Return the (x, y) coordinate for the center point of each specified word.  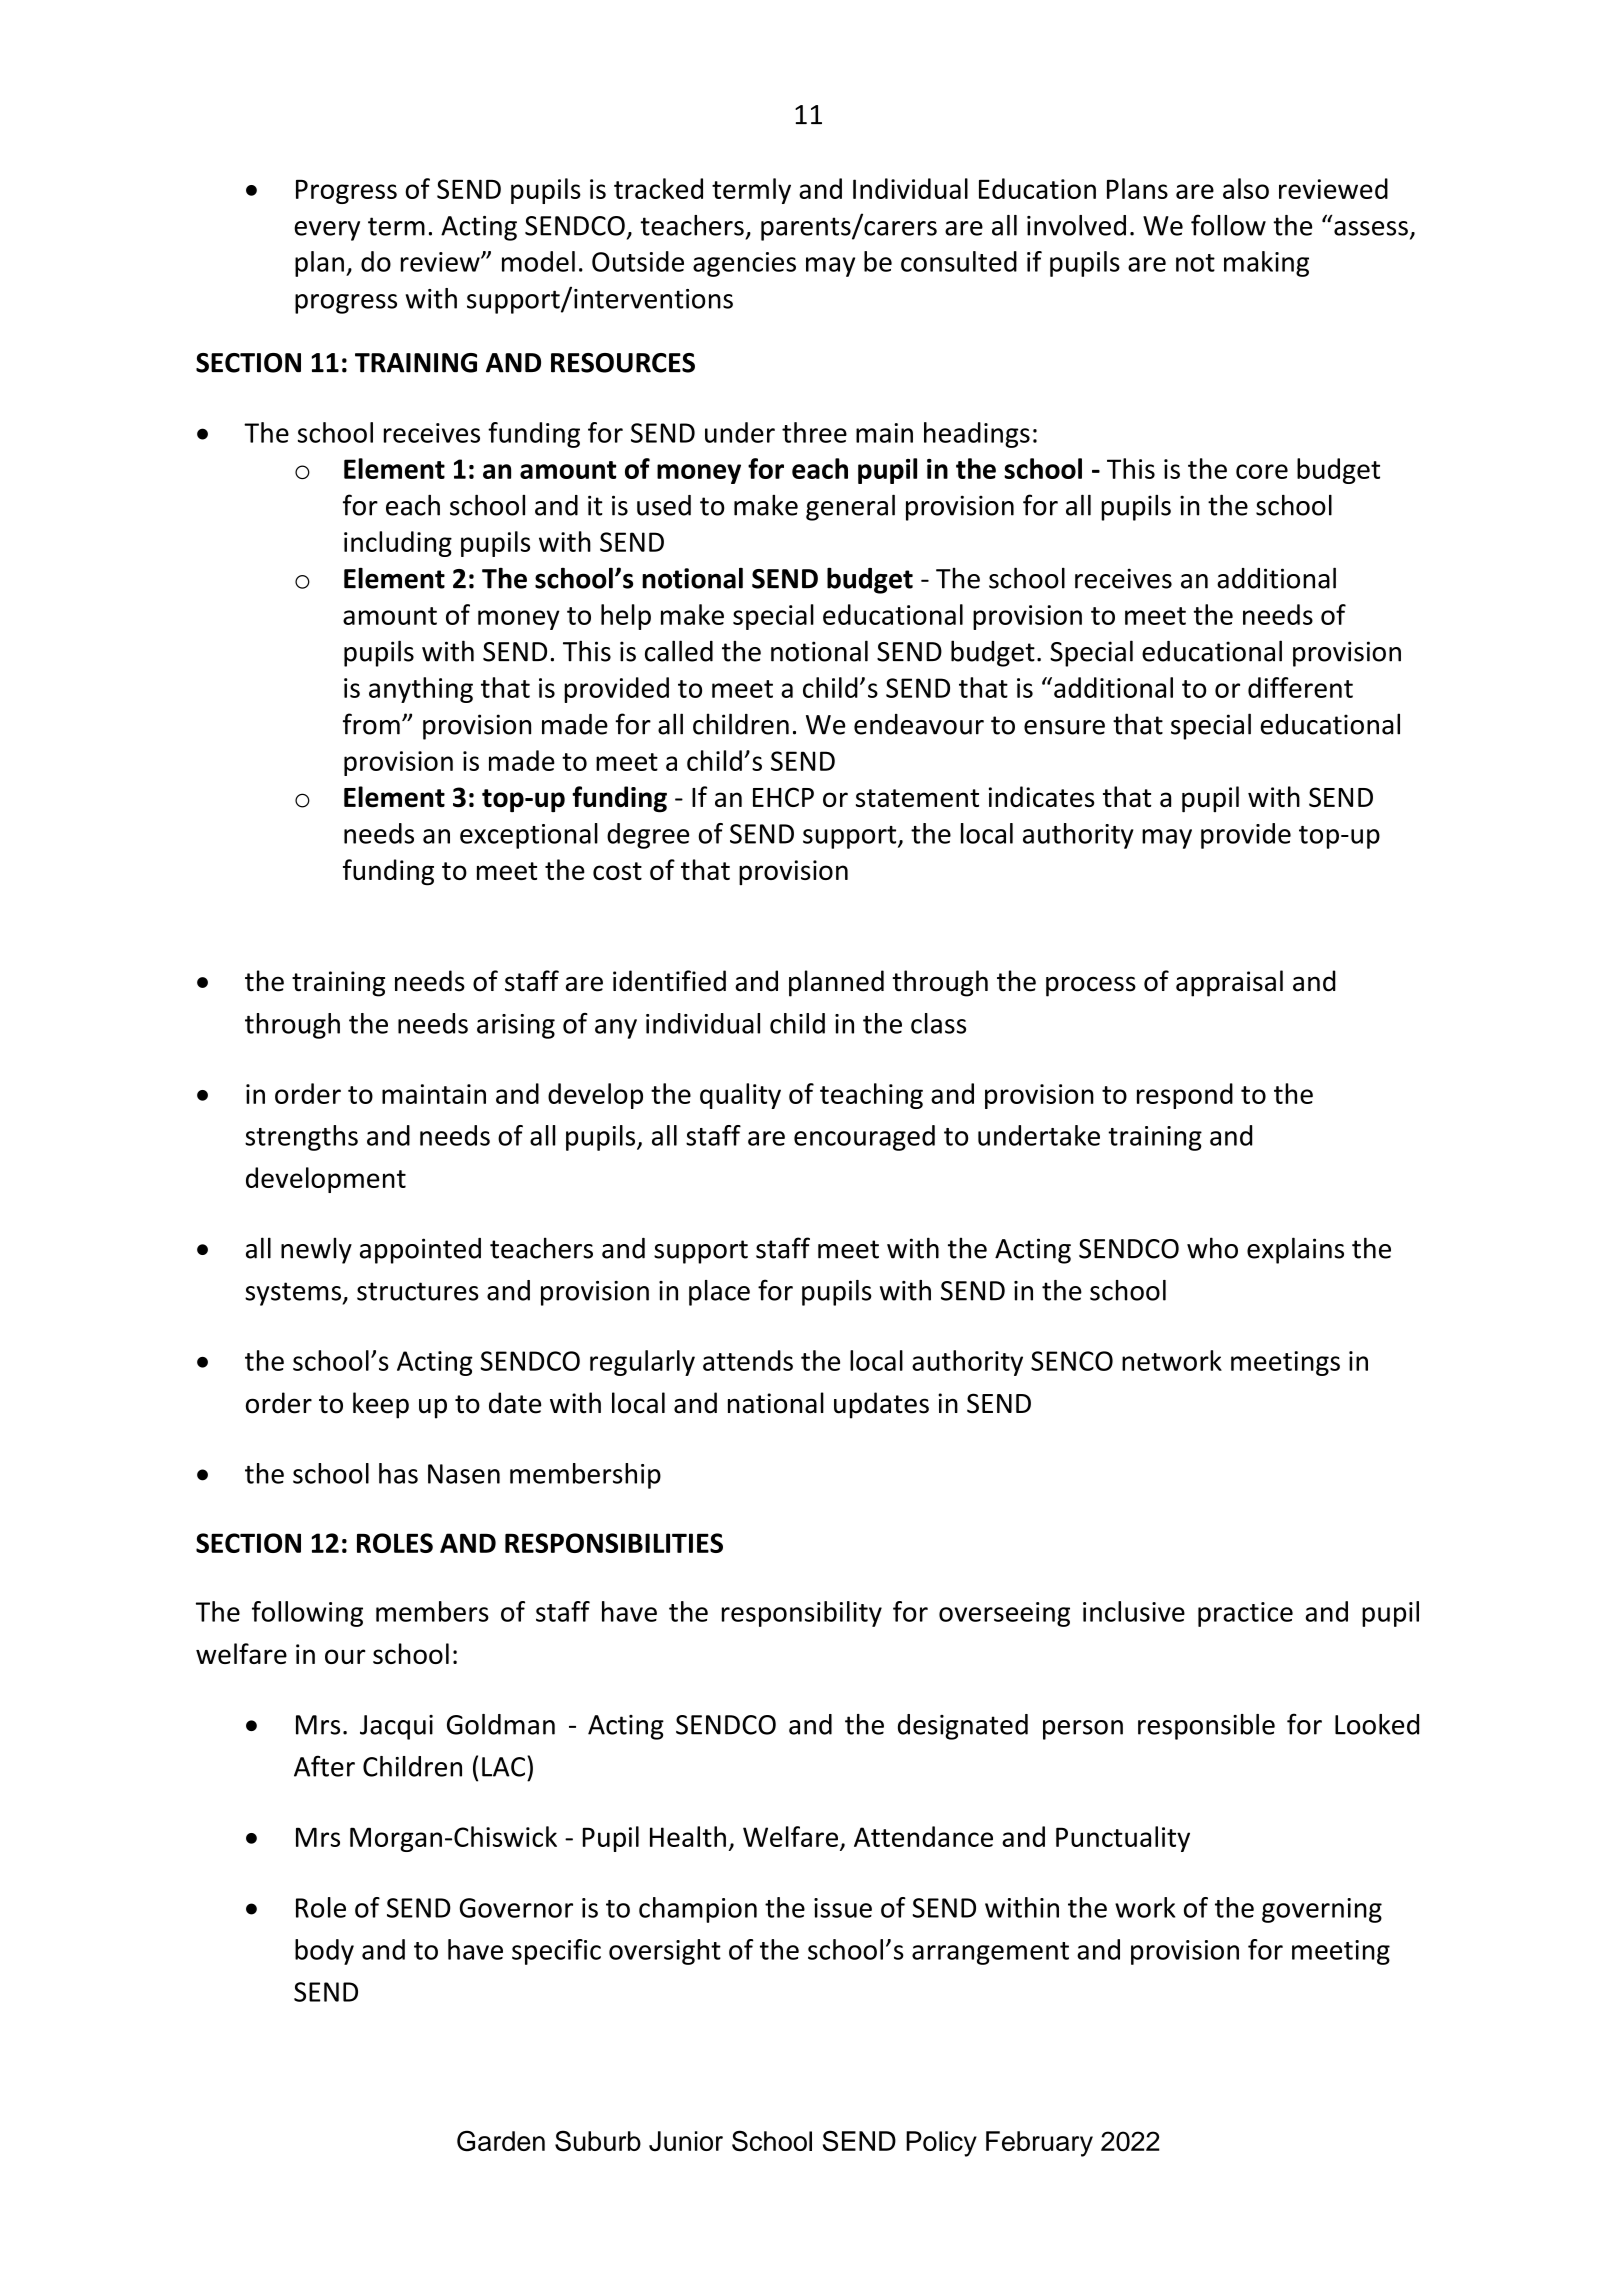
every (327, 231)
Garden (501, 2141)
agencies (744, 264)
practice (1245, 1614)
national (776, 1403)
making (1266, 264)
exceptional (529, 836)
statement (917, 798)
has (398, 1473)
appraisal (1229, 983)
